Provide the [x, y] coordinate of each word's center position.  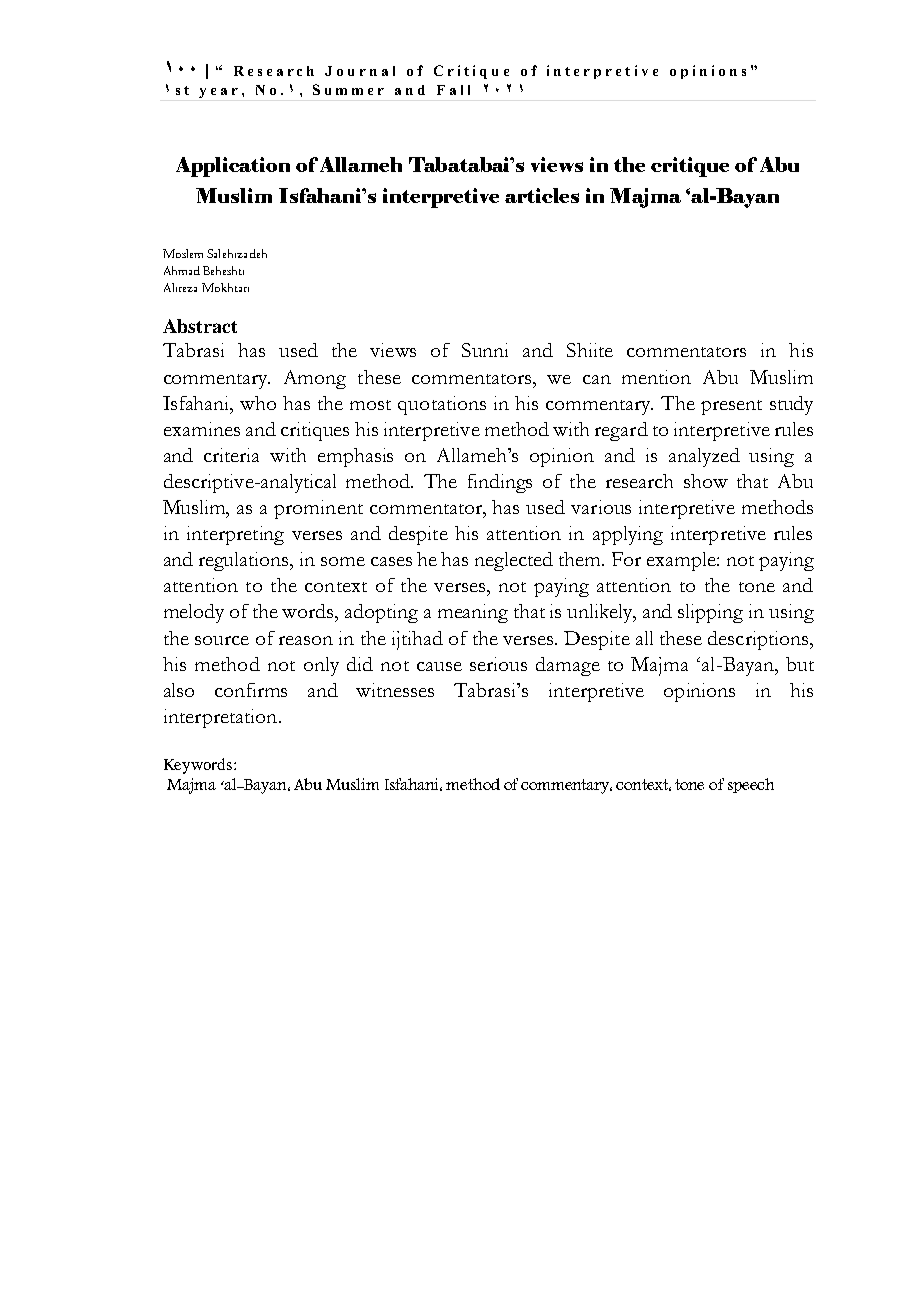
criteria [231, 455]
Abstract [200, 326]
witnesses [395, 690]
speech [751, 785]
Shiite [590, 350]
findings [500, 483]
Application [233, 167]
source [222, 640]
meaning [473, 613]
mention [656, 377]
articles [542, 195]
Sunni [485, 350]
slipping [710, 613]
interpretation [222, 718]
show [706, 481]
